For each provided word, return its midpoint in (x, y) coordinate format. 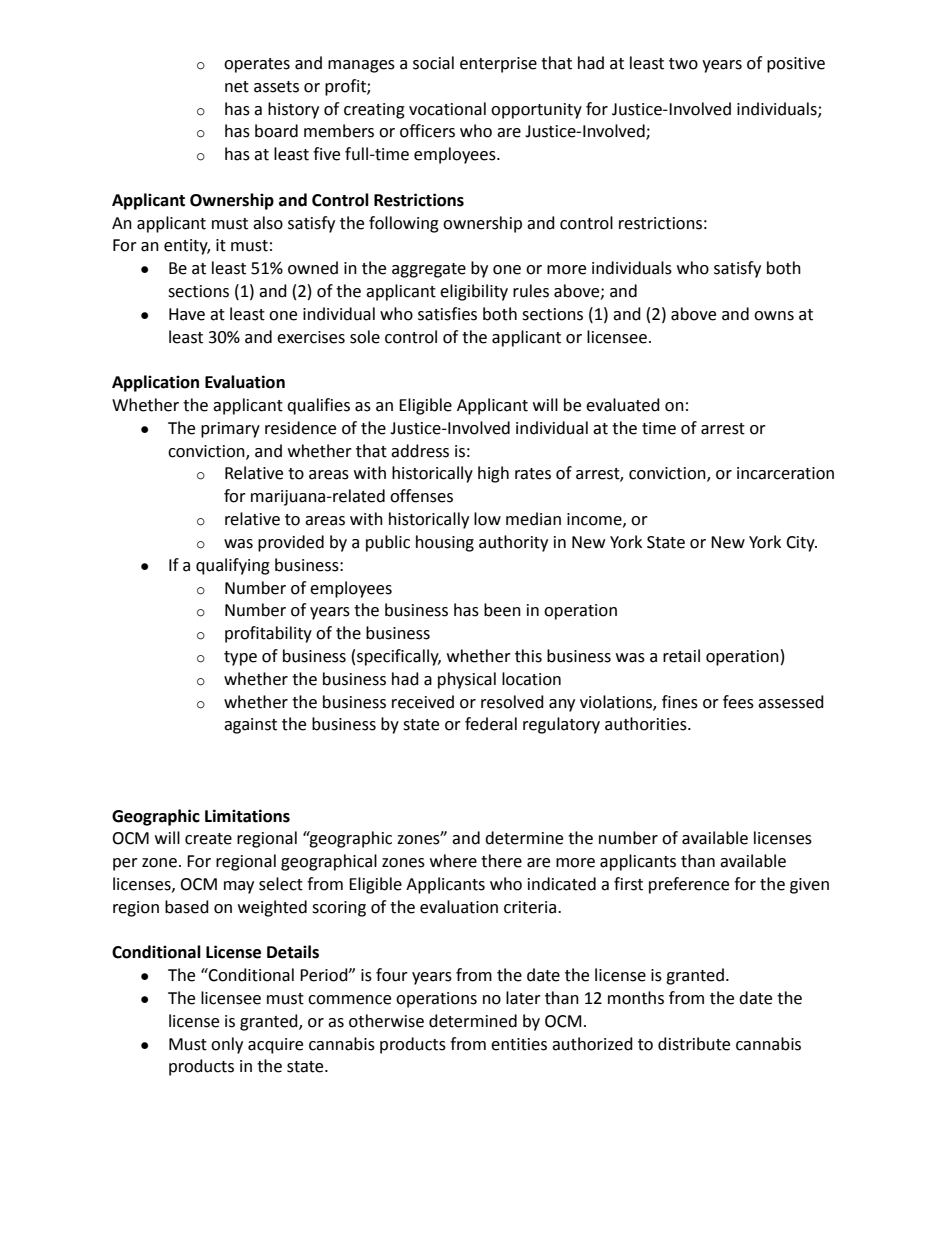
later (523, 998)
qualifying (233, 566)
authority (513, 543)
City (801, 544)
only (227, 1045)
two (683, 64)
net (237, 87)
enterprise (498, 65)
